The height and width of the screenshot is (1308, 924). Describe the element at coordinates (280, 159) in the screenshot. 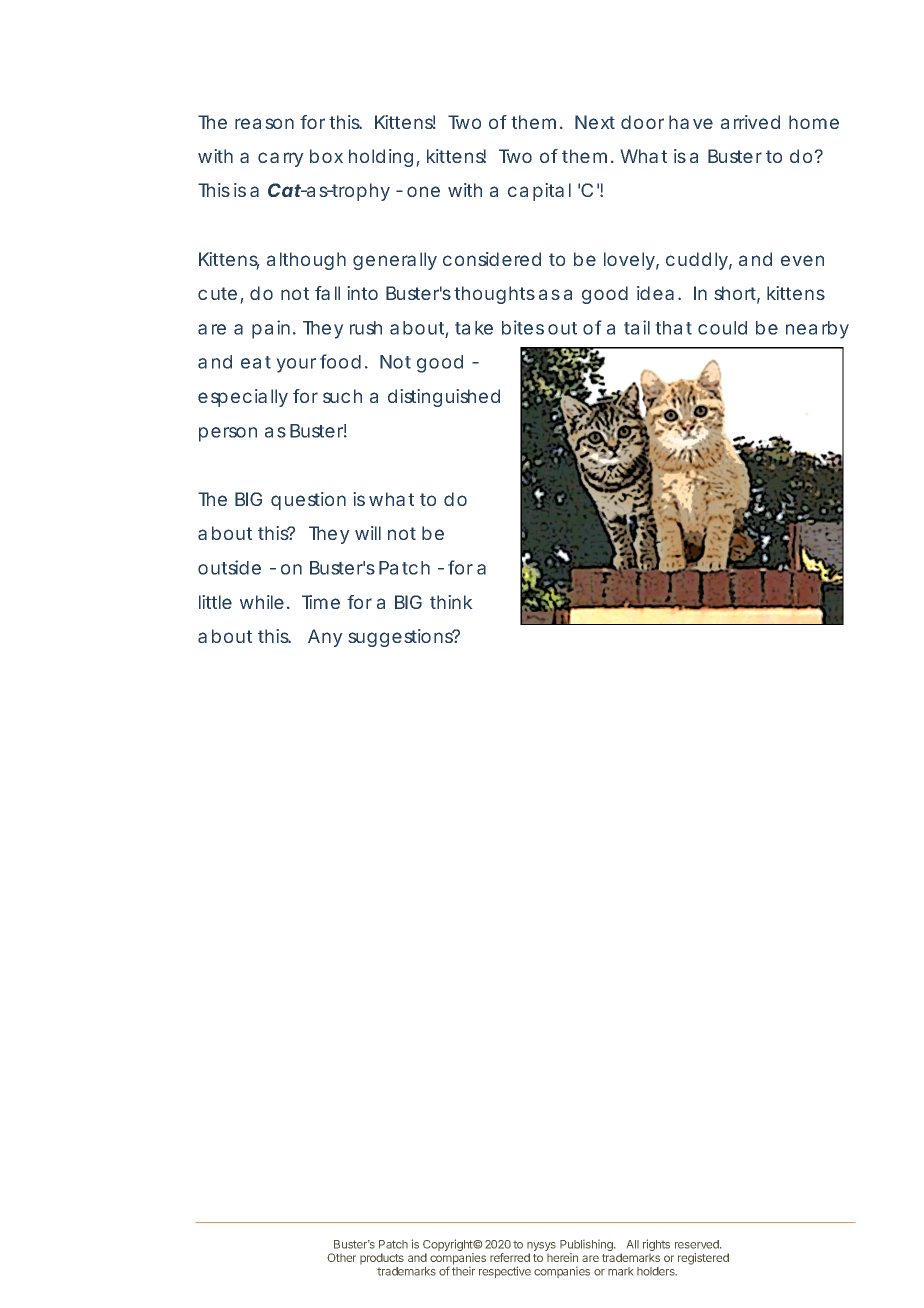

I see `carry` at that location.
